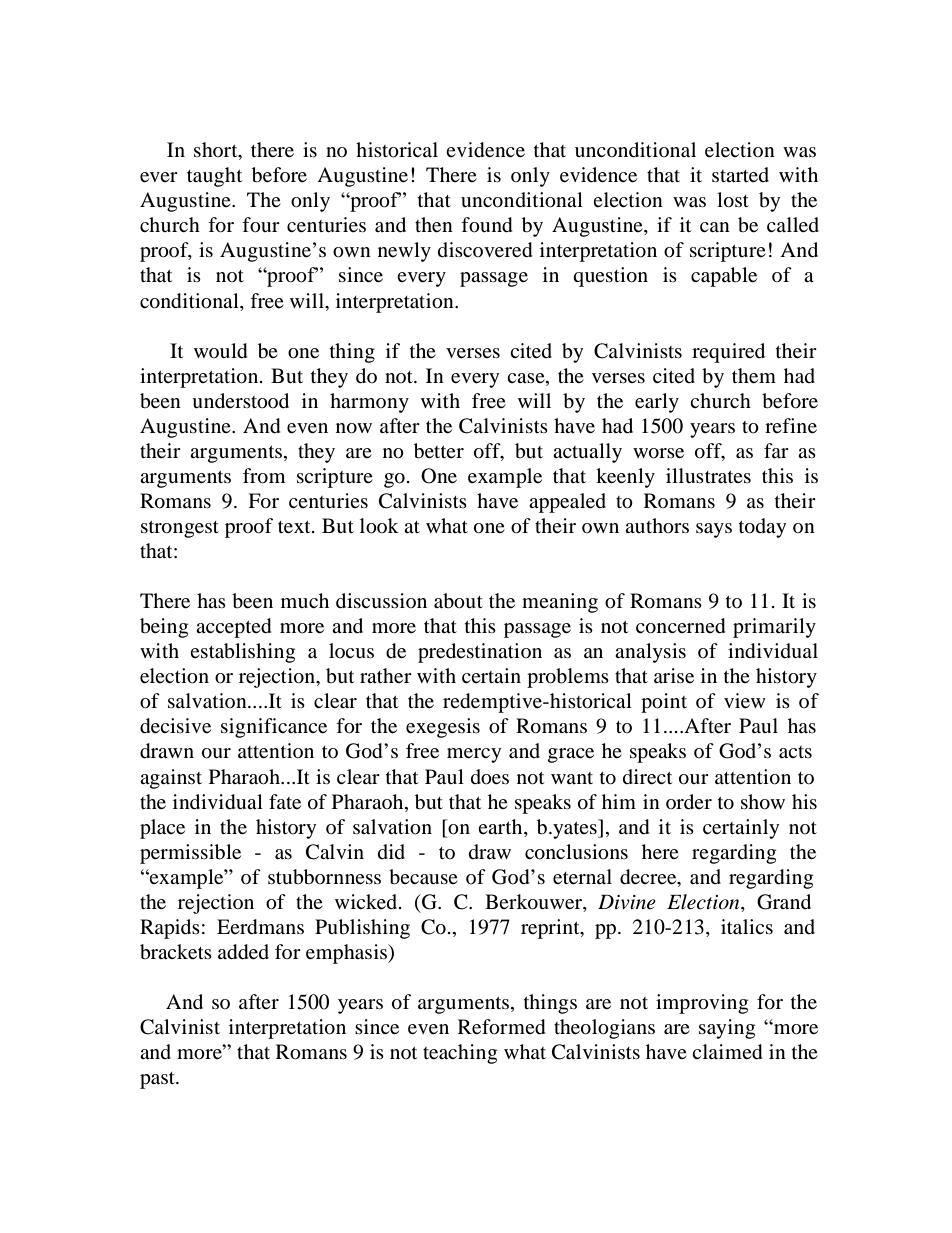 This screenshot has width=952, height=1233. Describe the element at coordinates (214, 177) in the screenshot. I see `taught` at that location.
